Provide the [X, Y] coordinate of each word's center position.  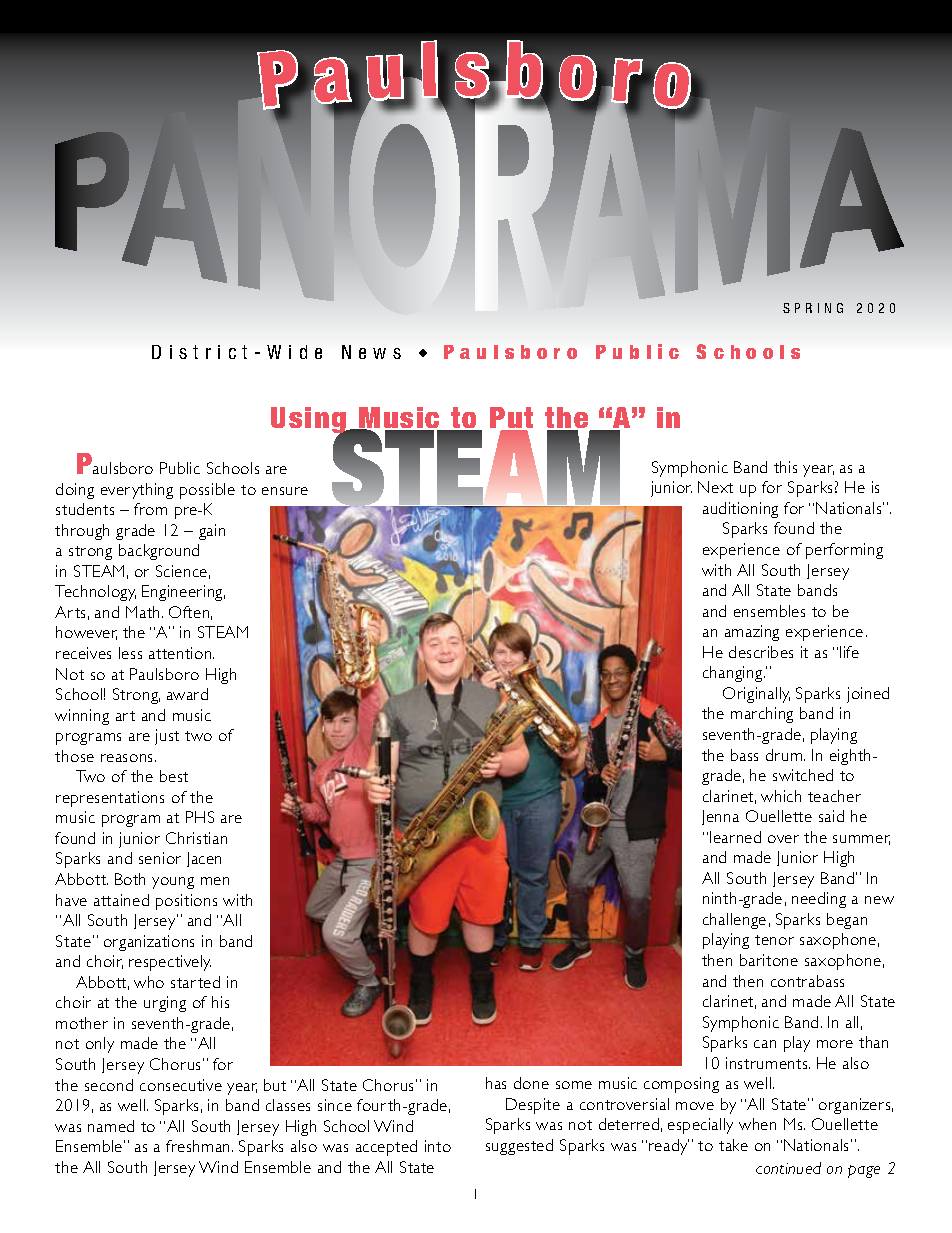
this [785, 467]
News [371, 352]
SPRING [813, 308]
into [438, 1146]
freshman [199, 1146]
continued [788, 1168]
